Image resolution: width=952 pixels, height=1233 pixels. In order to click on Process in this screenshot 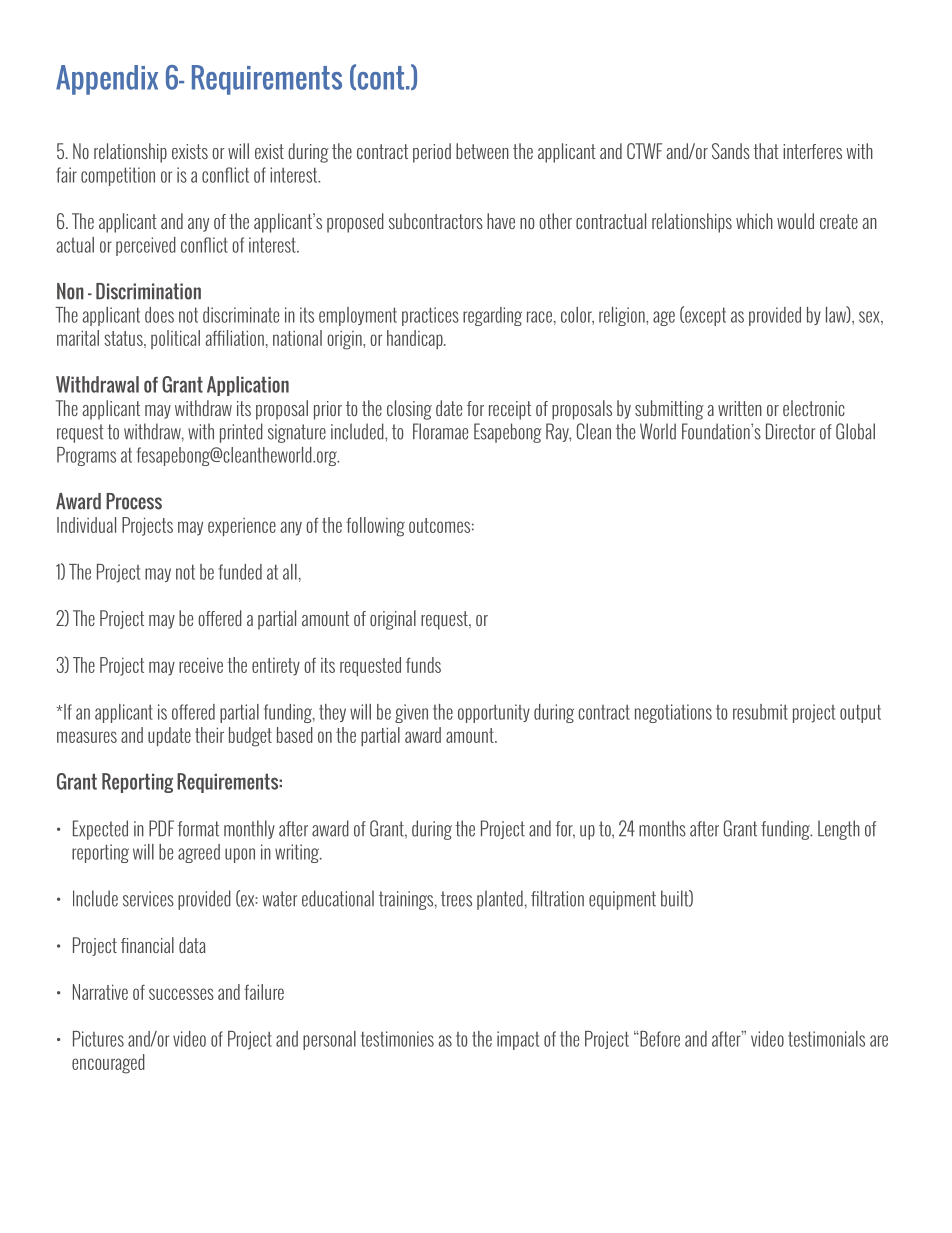, I will do `click(134, 501)`.
